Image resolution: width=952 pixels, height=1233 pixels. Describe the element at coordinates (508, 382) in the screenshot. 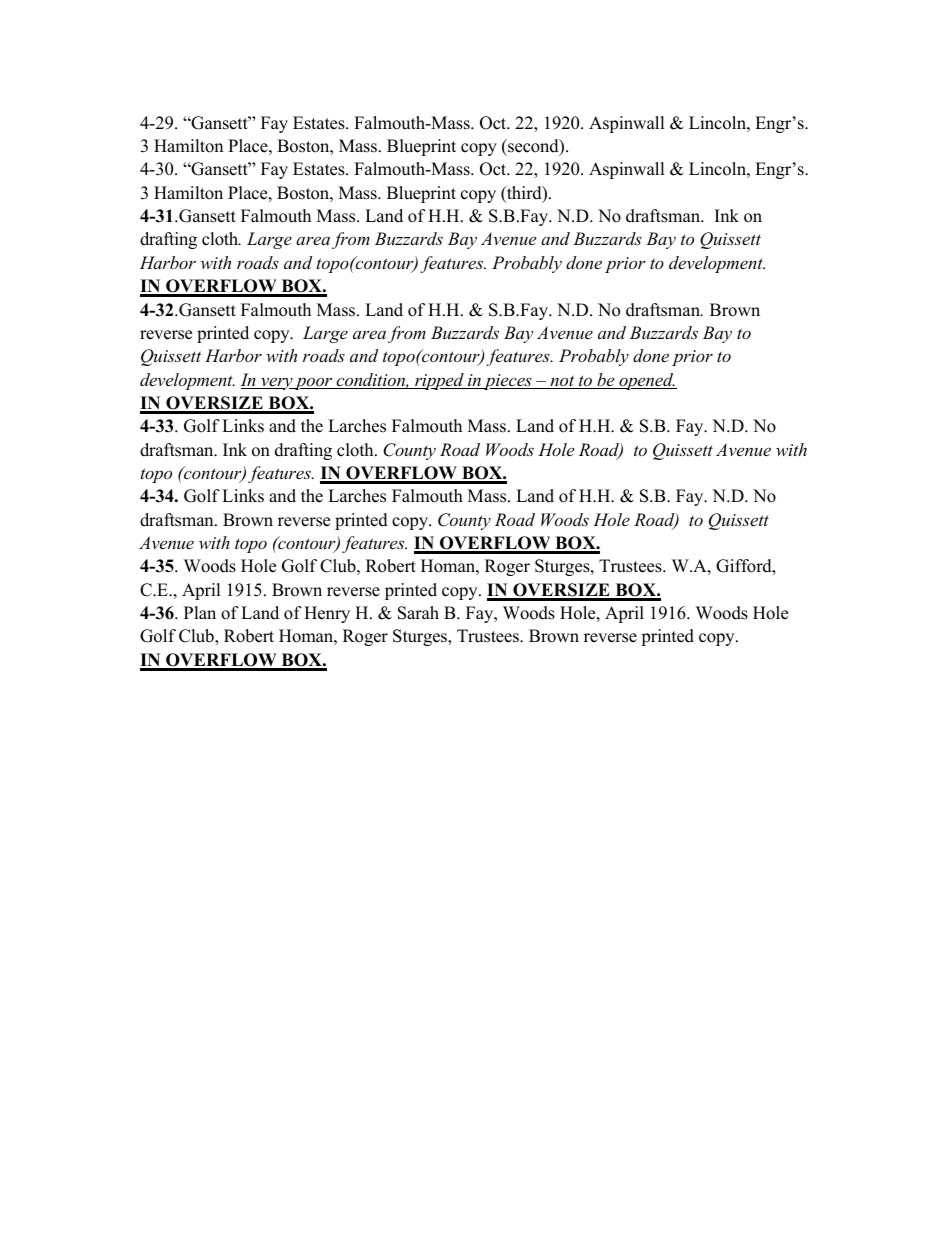

I see `pieces` at that location.
